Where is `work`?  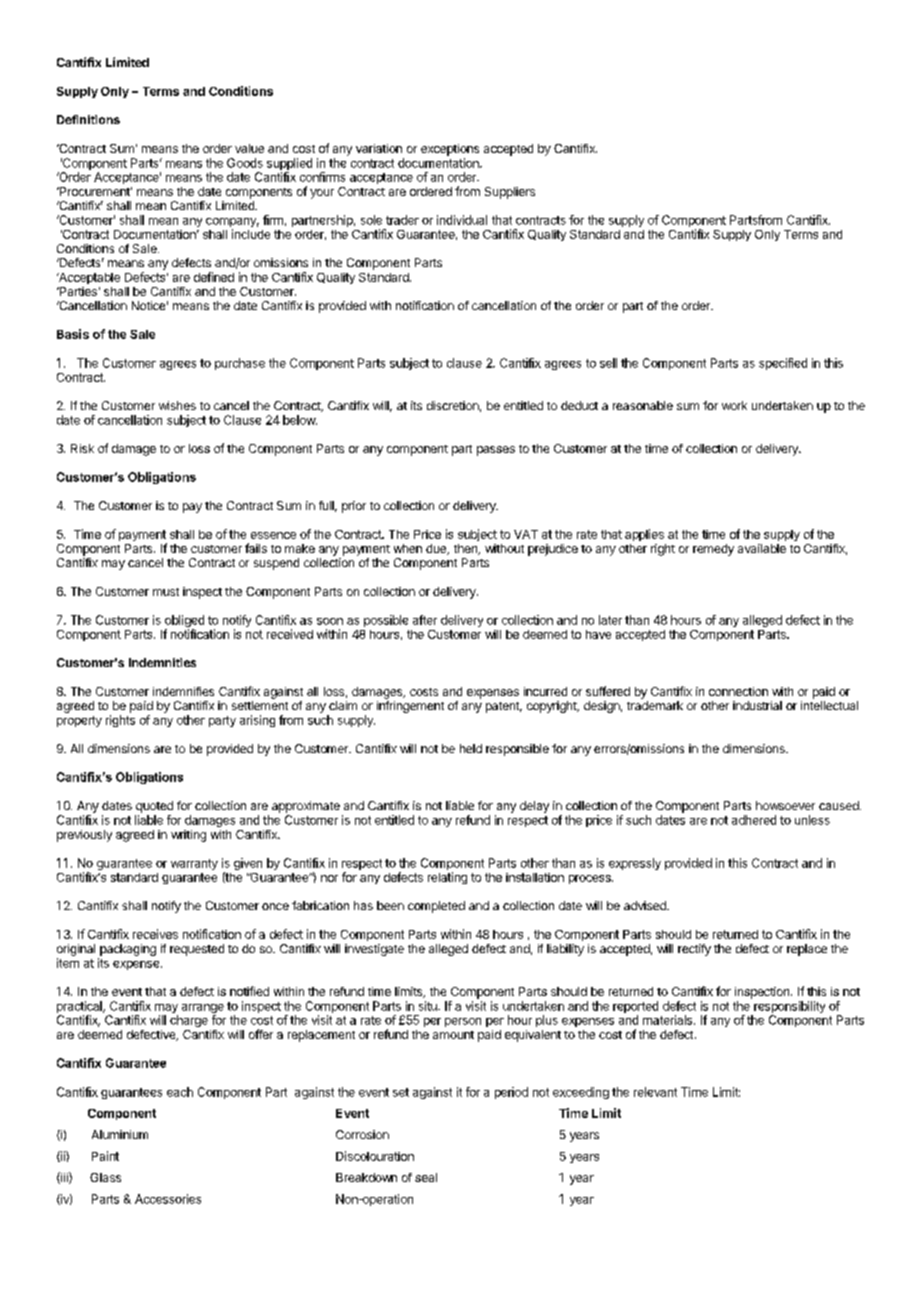
work is located at coordinates (734, 405).
